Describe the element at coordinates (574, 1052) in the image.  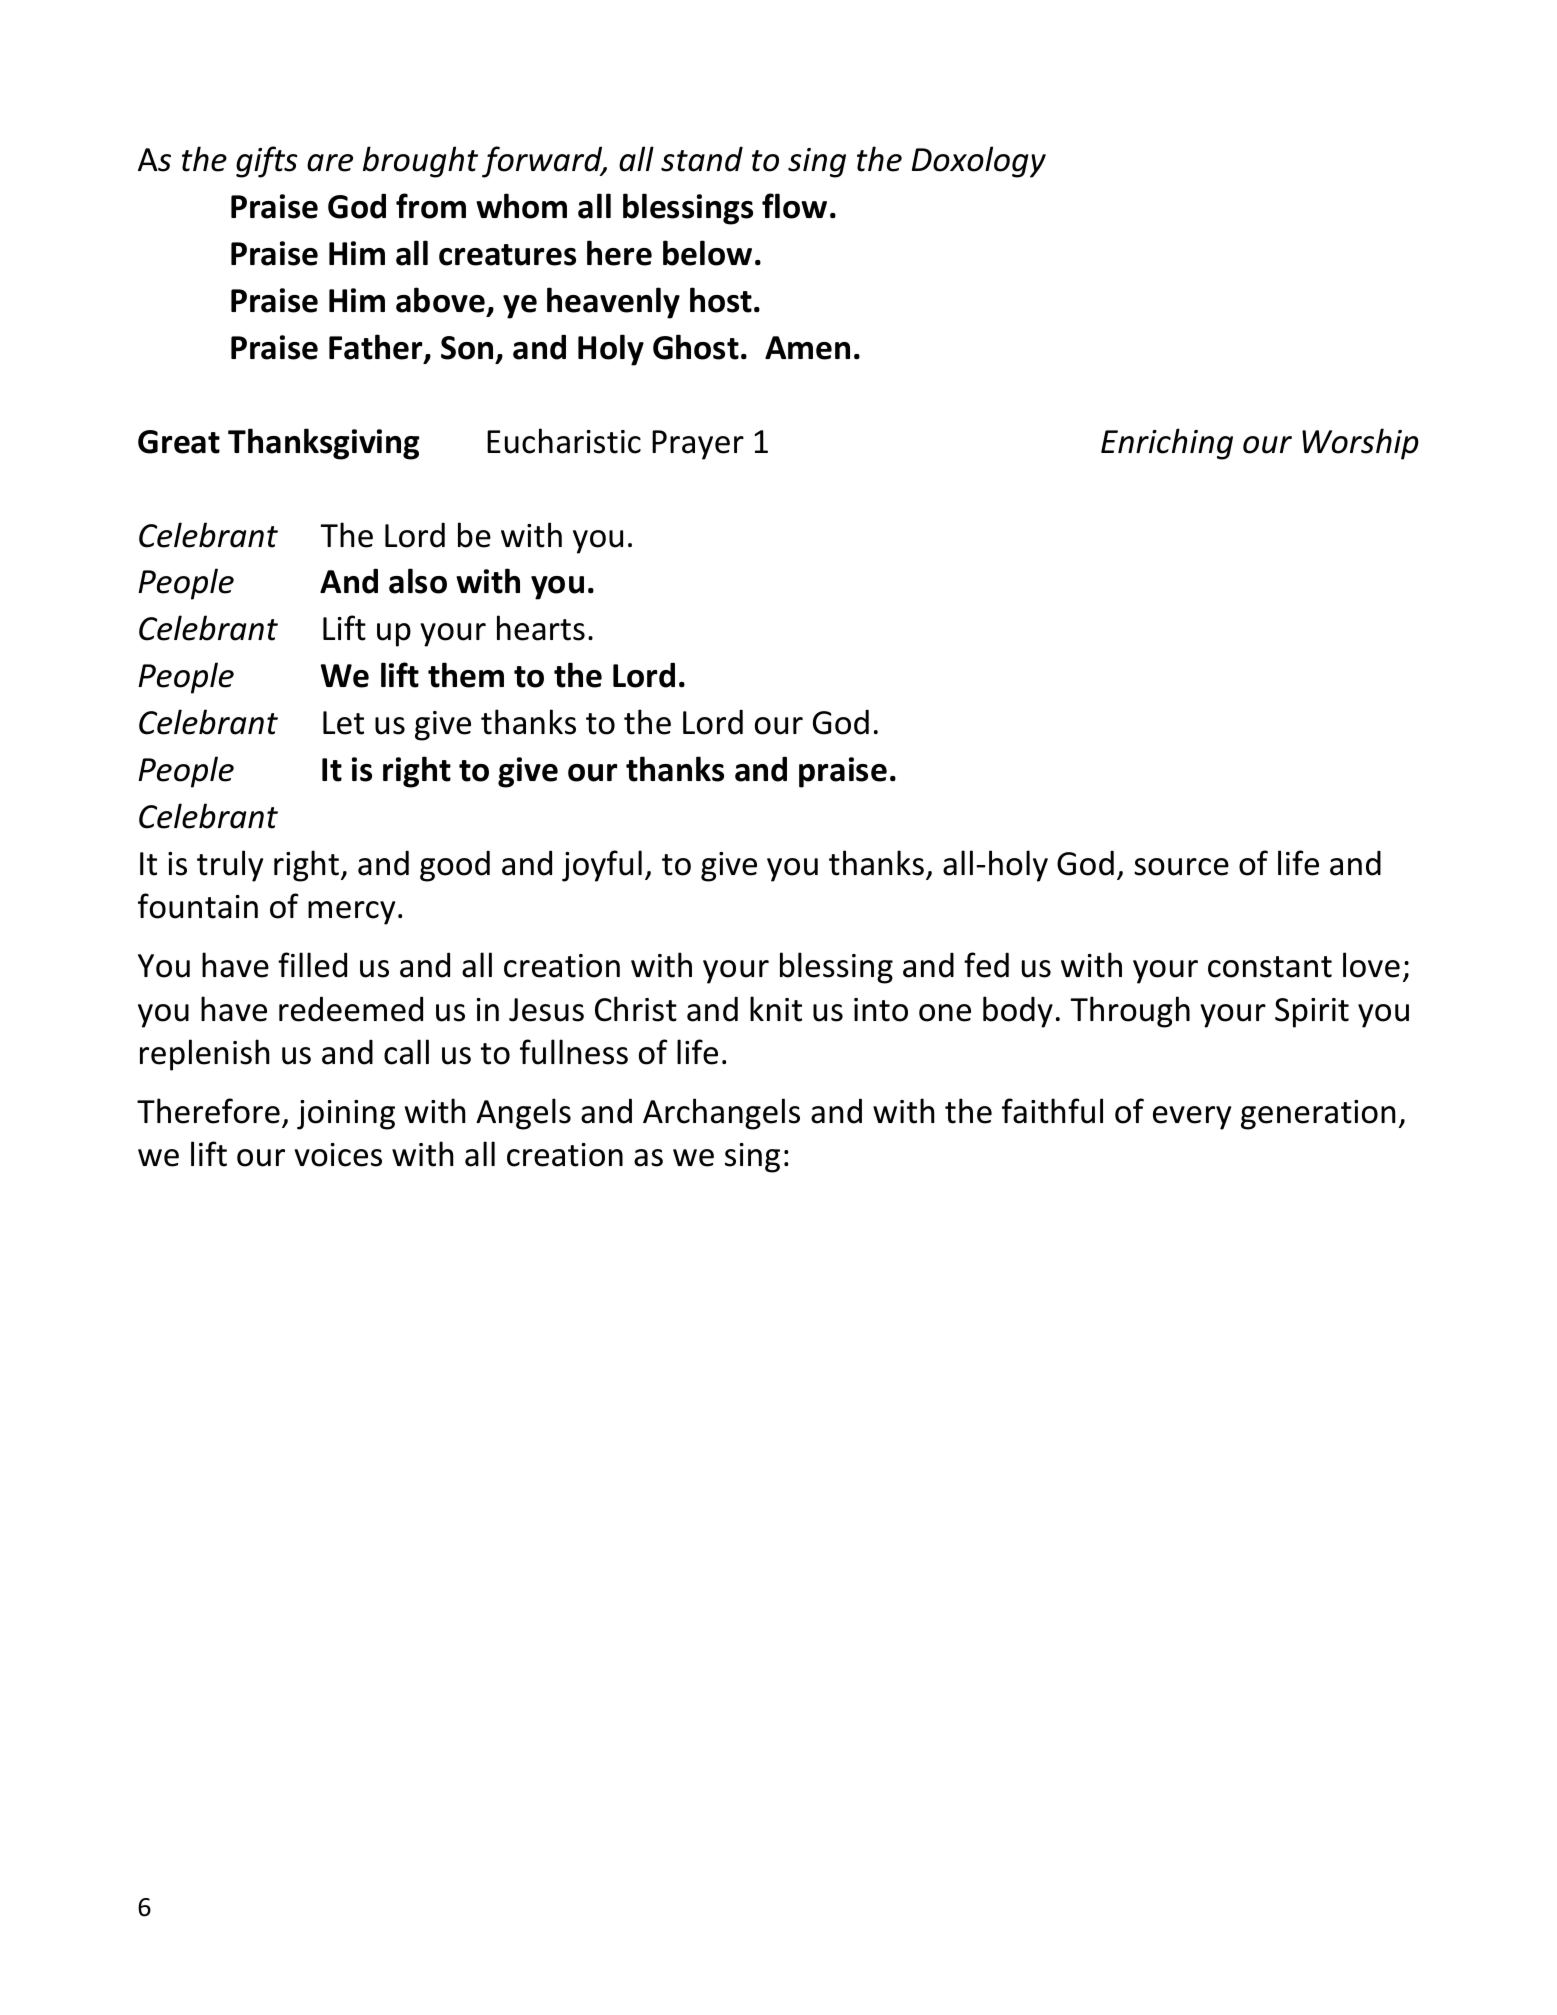
I see `fullness` at that location.
